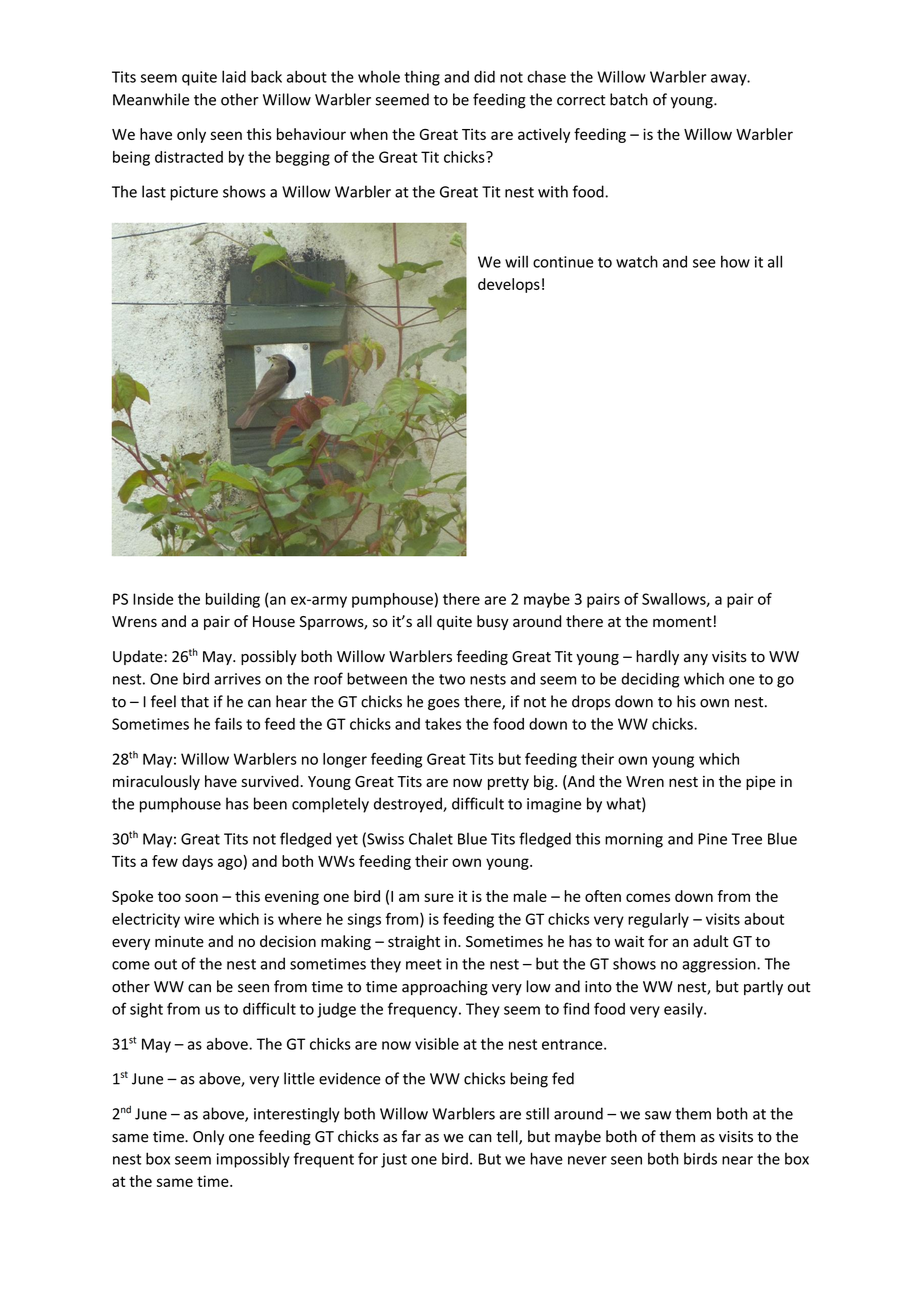  What do you see at coordinates (493, 622) in the document?
I see `busy` at bounding box center [493, 622].
